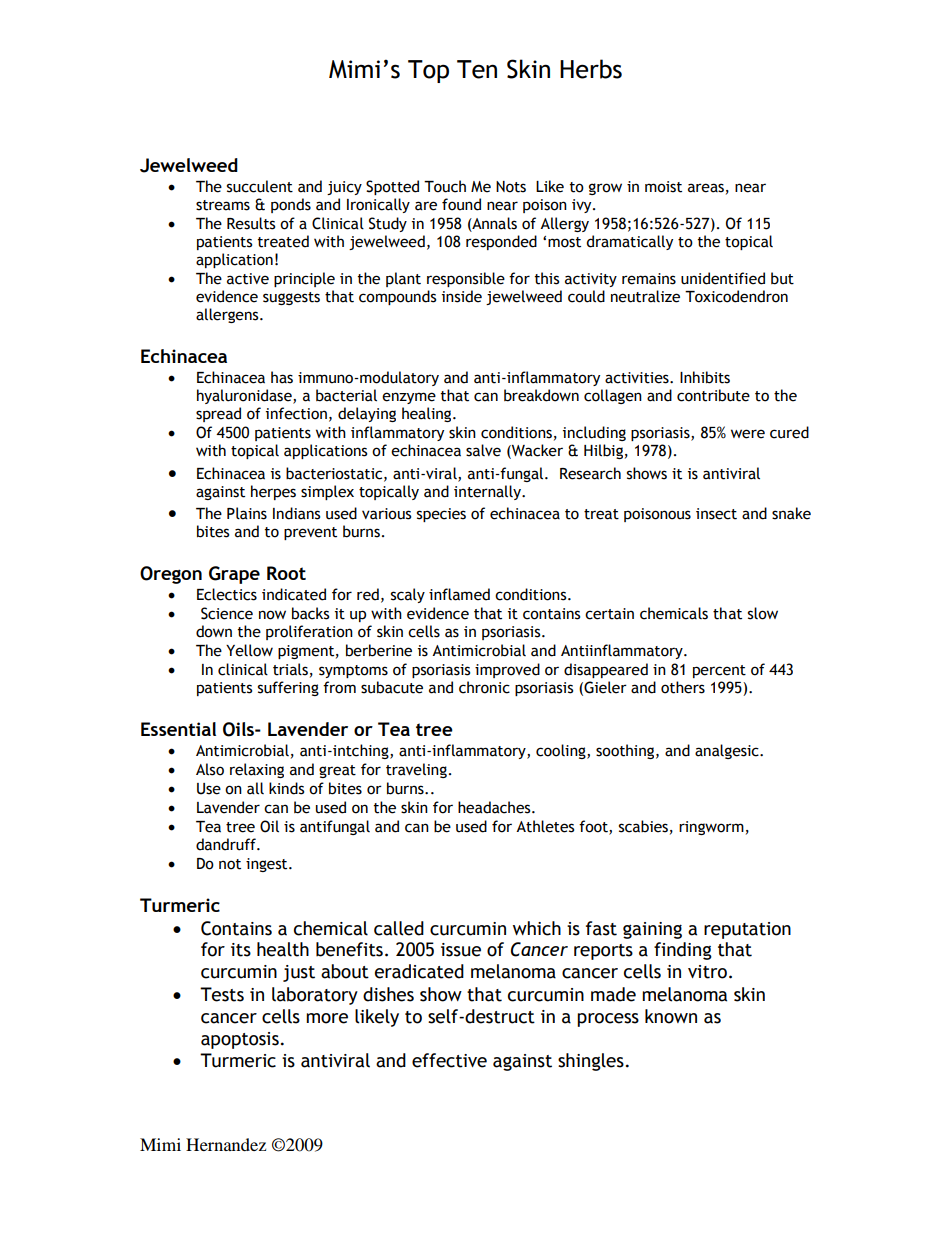  I want to click on slow, so click(763, 613).
